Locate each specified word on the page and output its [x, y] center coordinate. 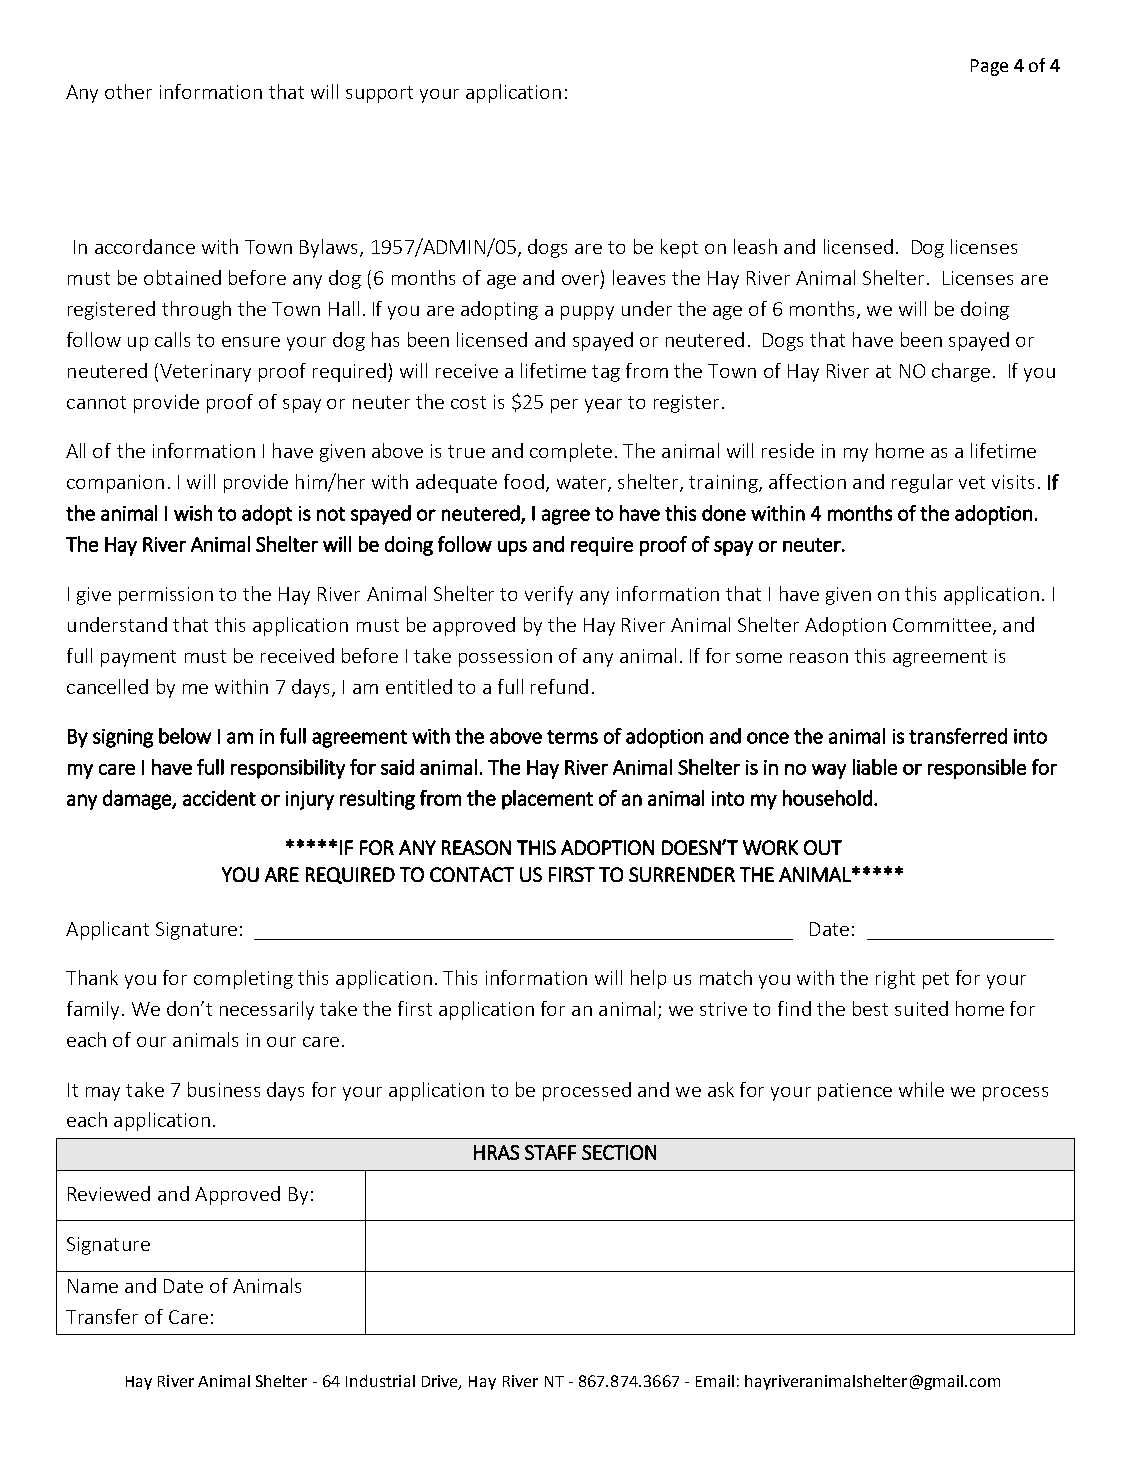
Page [989, 67]
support [379, 94]
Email [715, 1381]
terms [572, 737]
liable [875, 767]
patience [855, 1092]
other [128, 91]
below [185, 736]
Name [93, 1286]
